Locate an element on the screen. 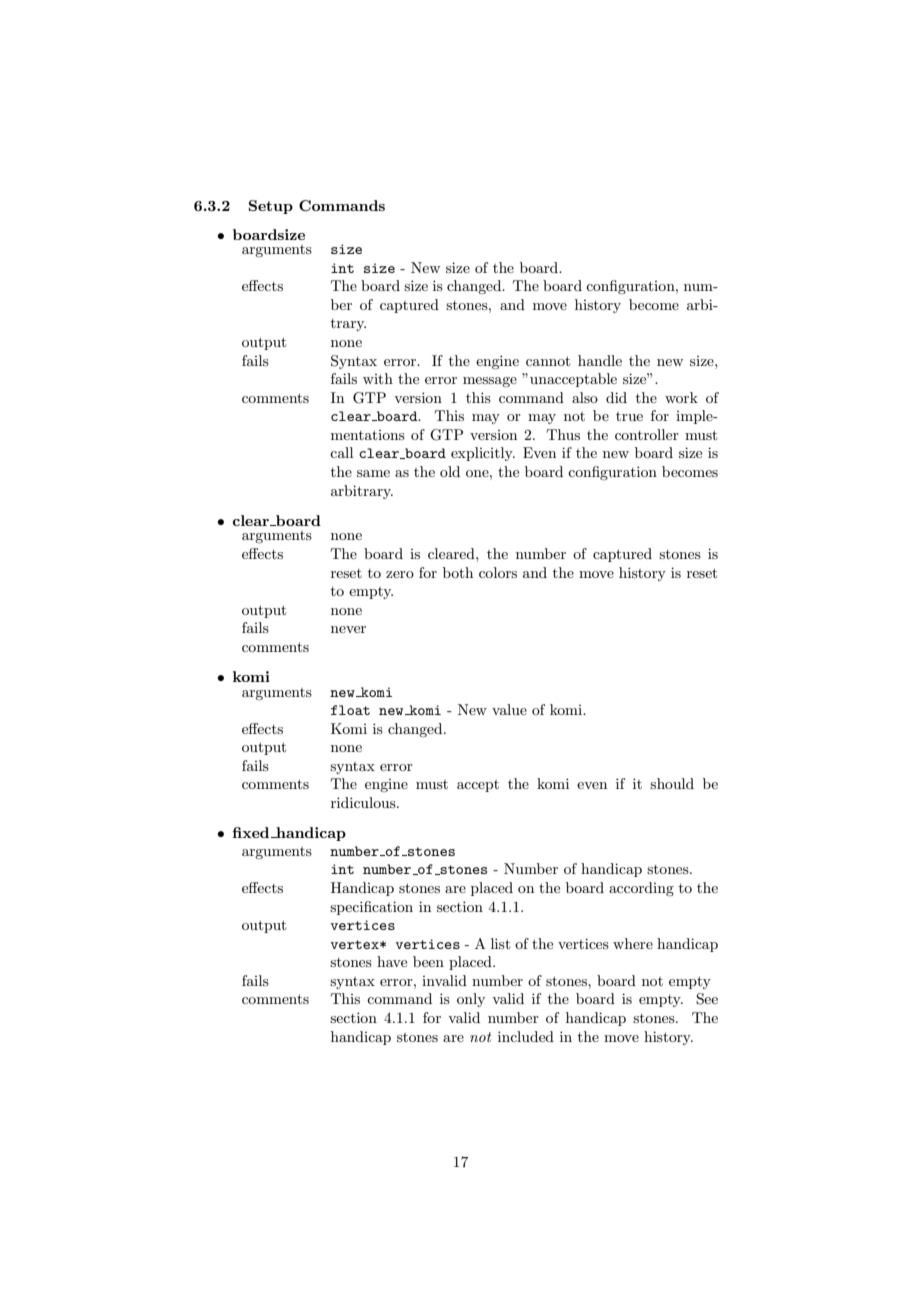 This screenshot has height=1308, width=924. only is located at coordinates (471, 1000).
